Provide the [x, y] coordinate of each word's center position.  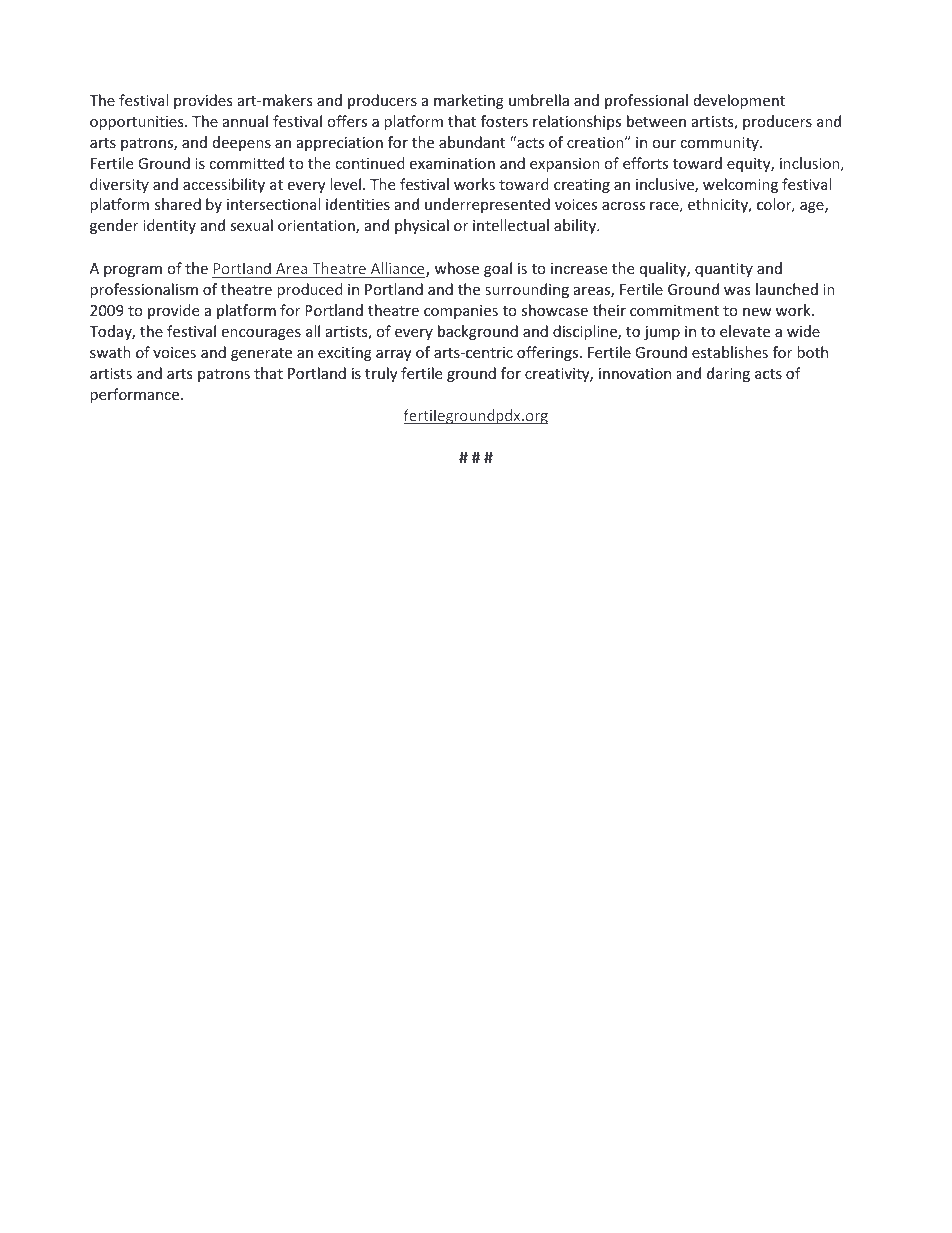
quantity [724, 270]
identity [169, 226]
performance [136, 395]
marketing [469, 101]
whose [457, 268]
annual [245, 121]
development [739, 101]
